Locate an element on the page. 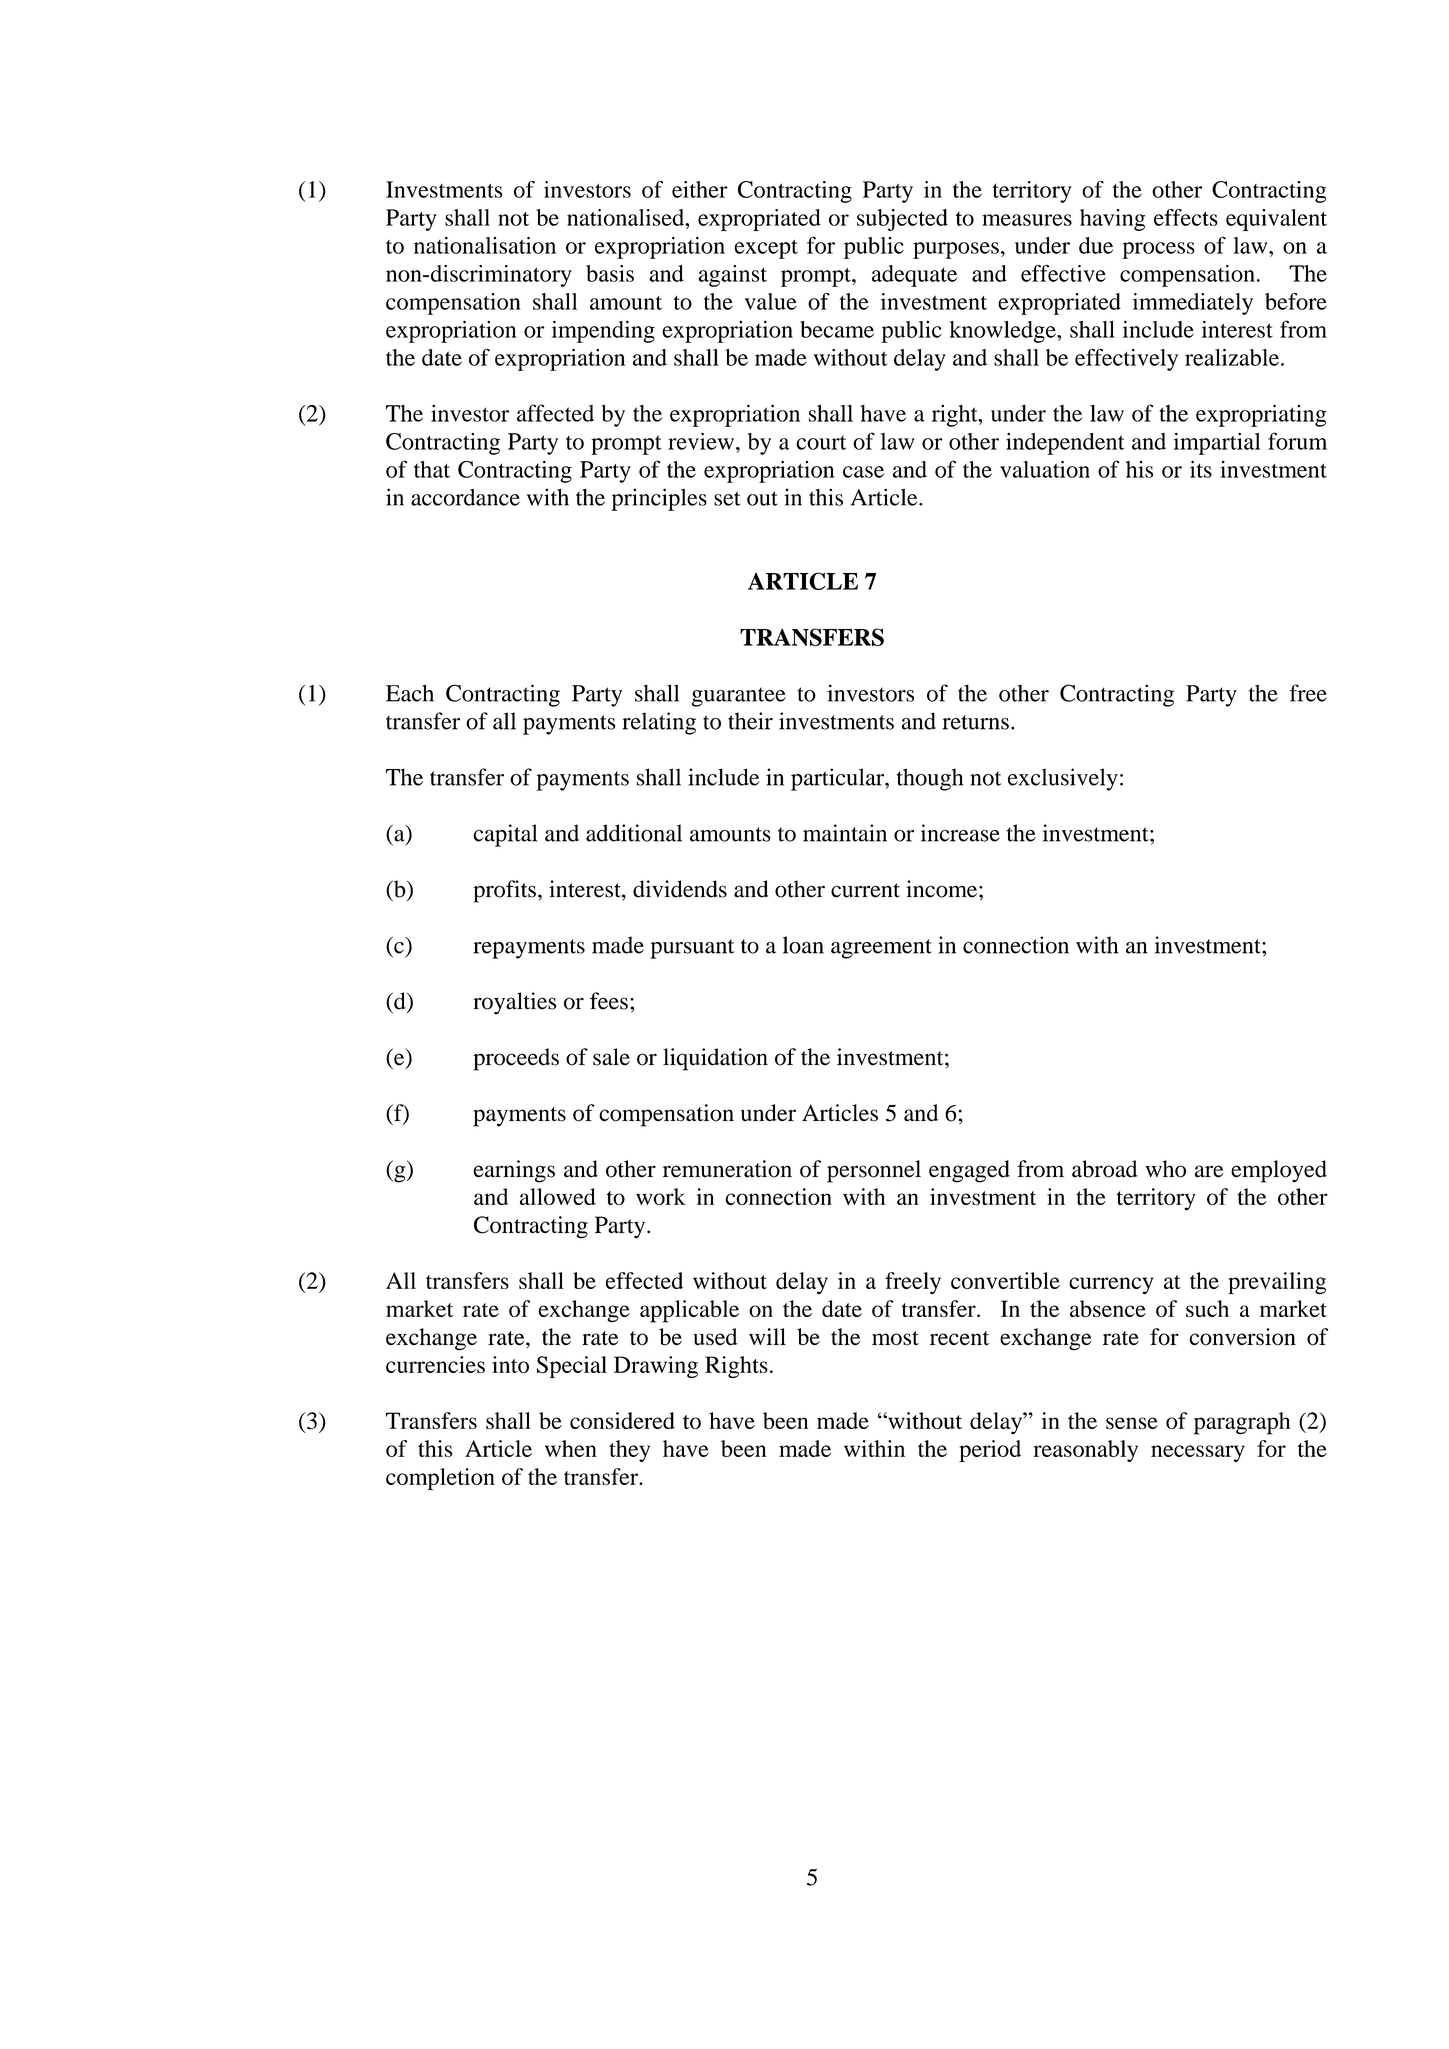 This image has width=1449, height=2049. subjected is located at coordinates (902, 220).
